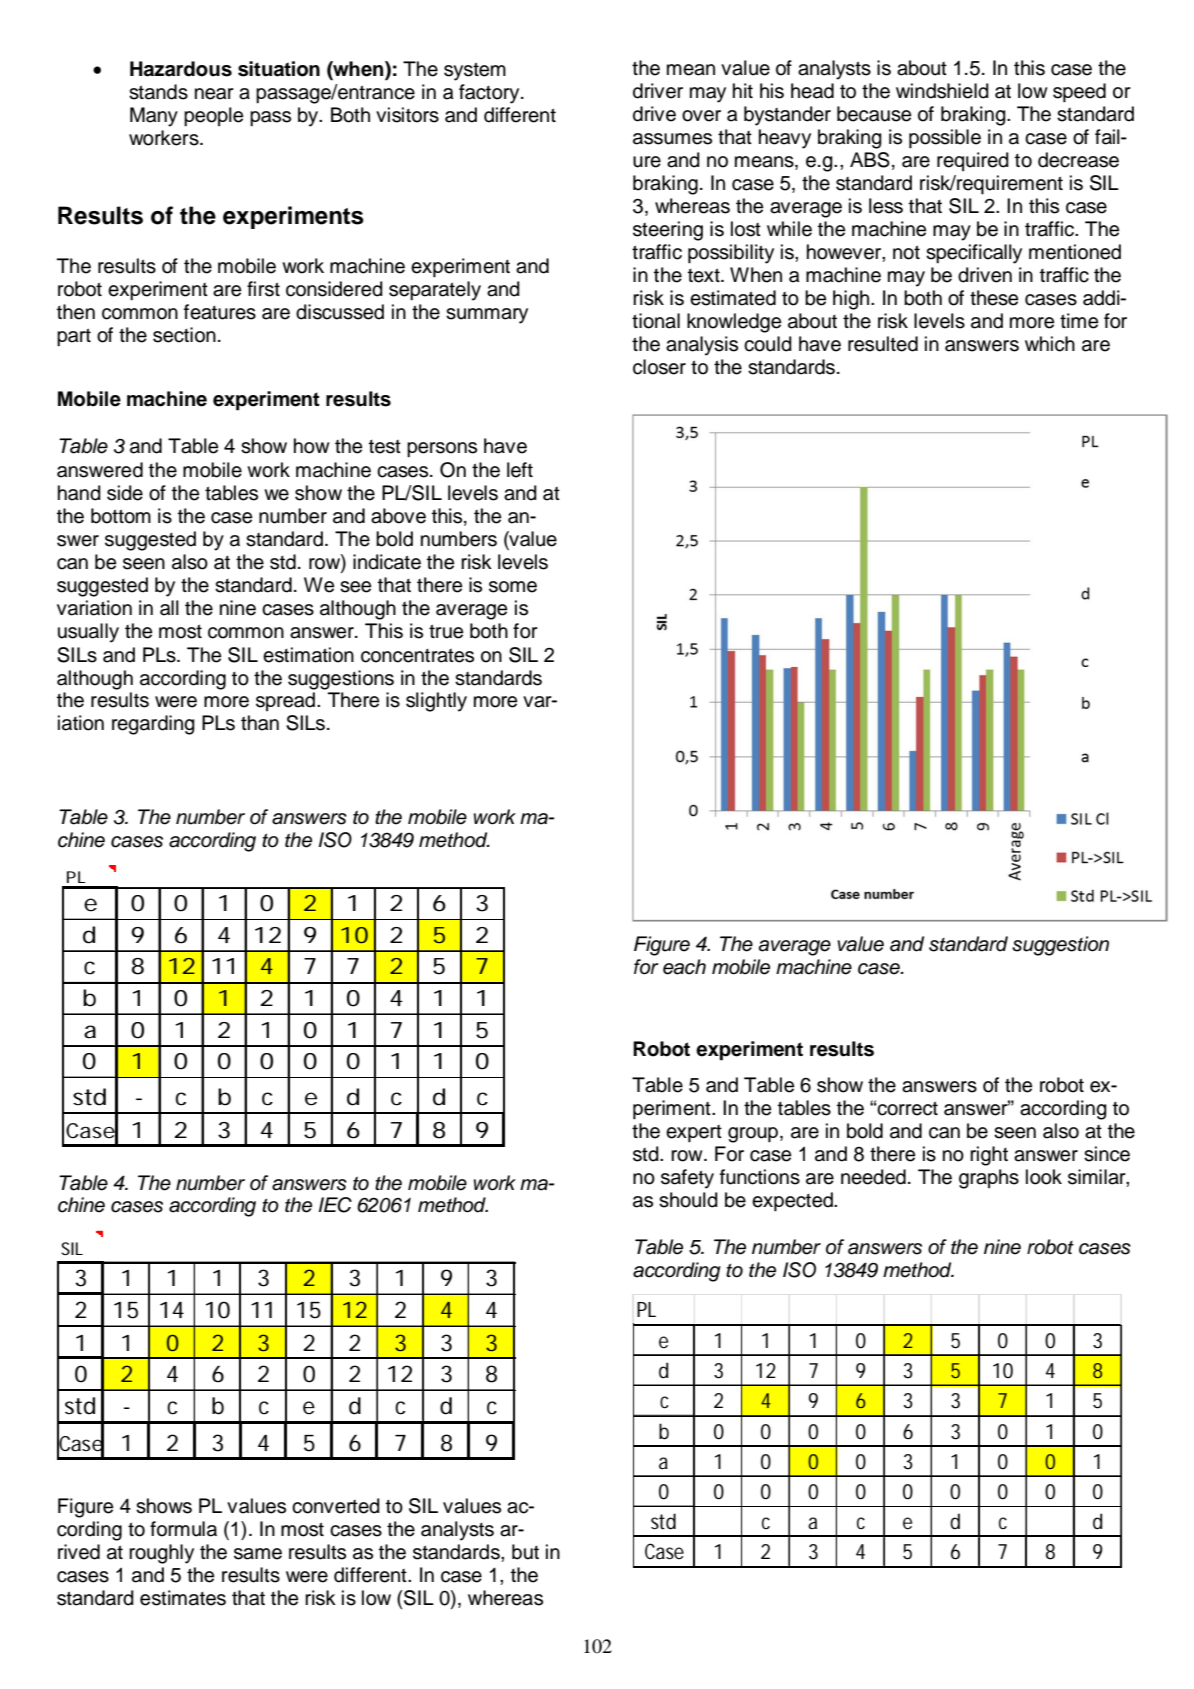 The width and height of the screenshot is (1194, 1689). I want to click on assumes, so click(672, 139).
